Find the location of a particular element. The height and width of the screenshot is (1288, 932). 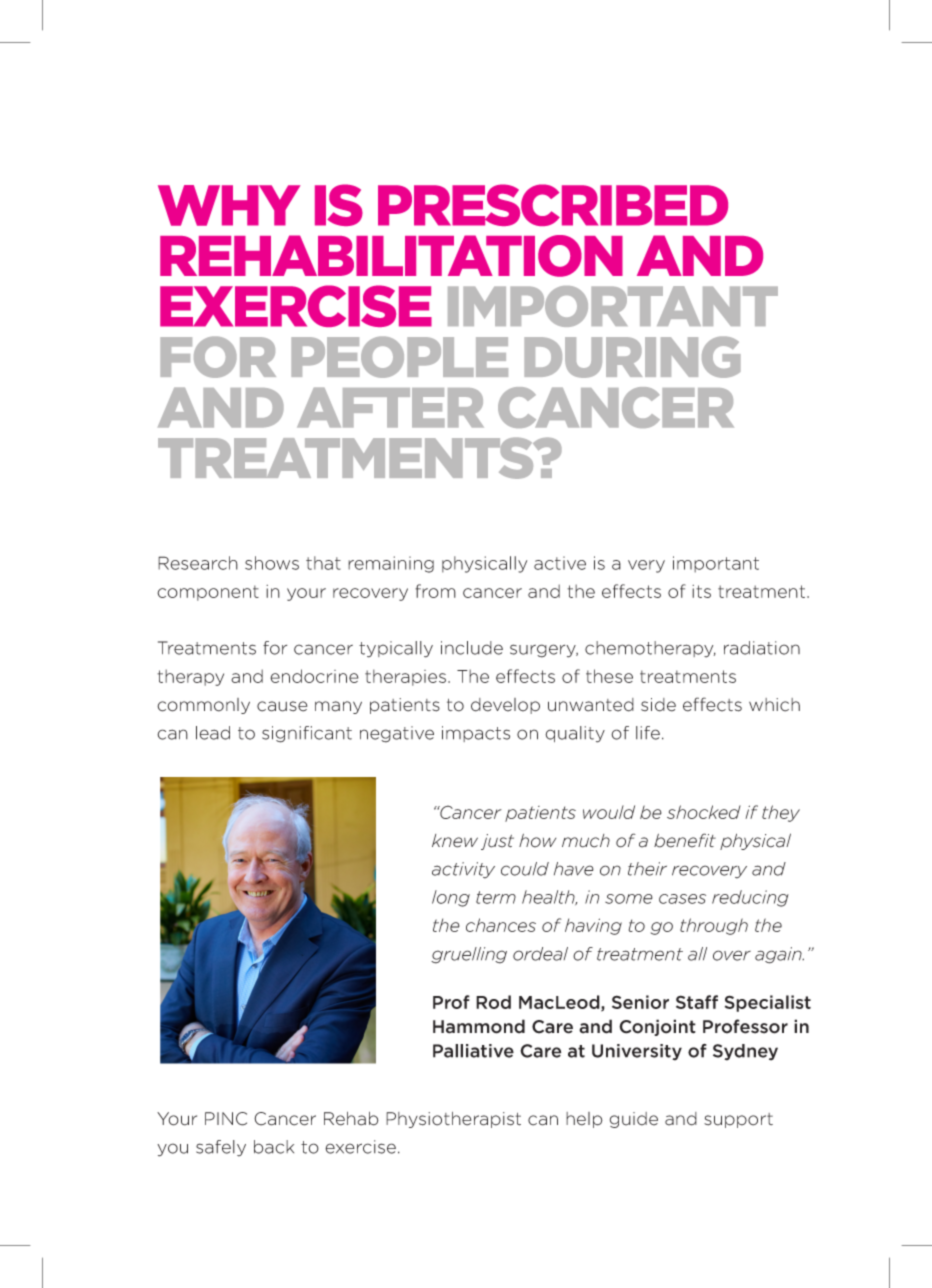

cases is located at coordinates (682, 899).
